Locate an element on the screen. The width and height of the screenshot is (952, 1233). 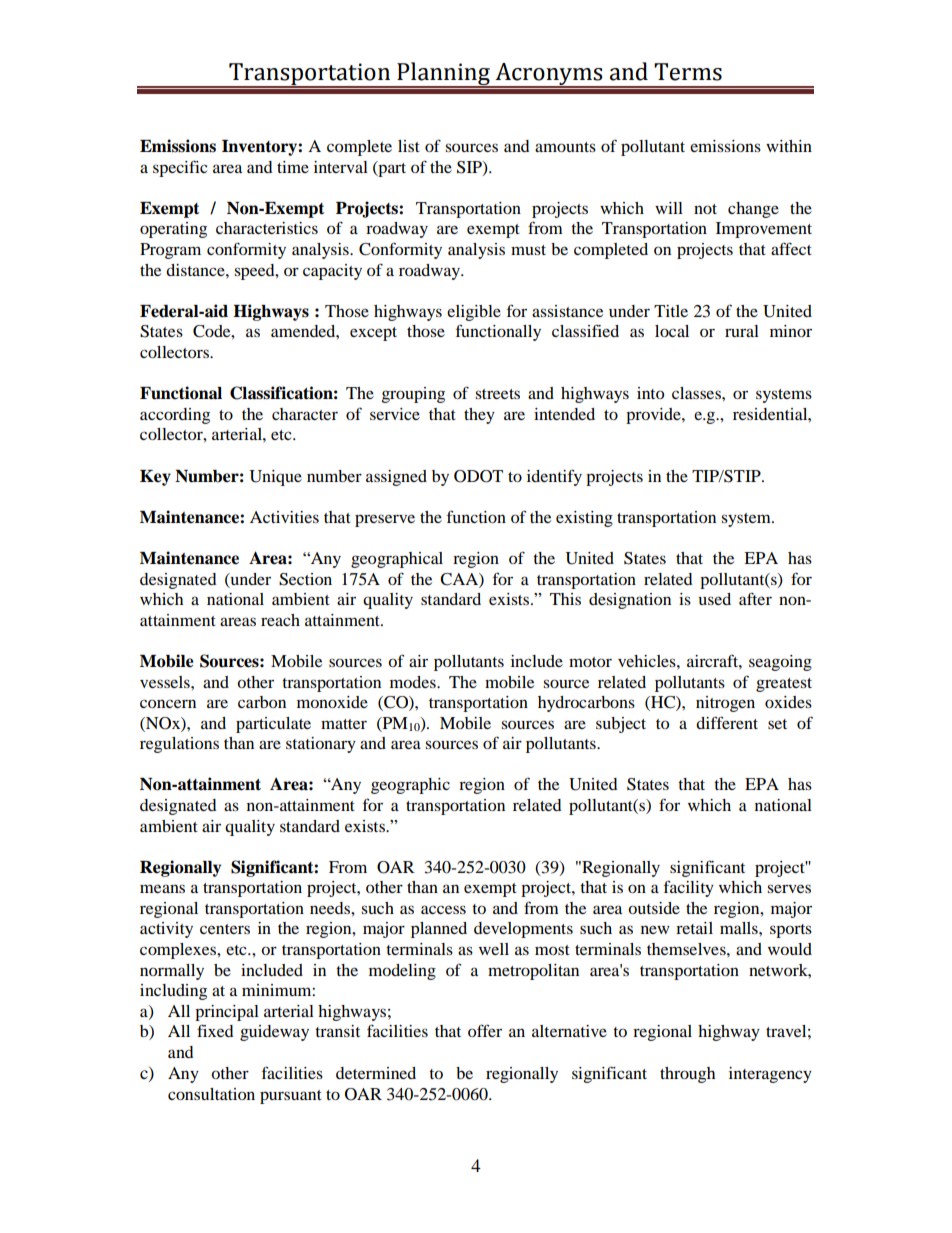
provide is located at coordinates (654, 416).
